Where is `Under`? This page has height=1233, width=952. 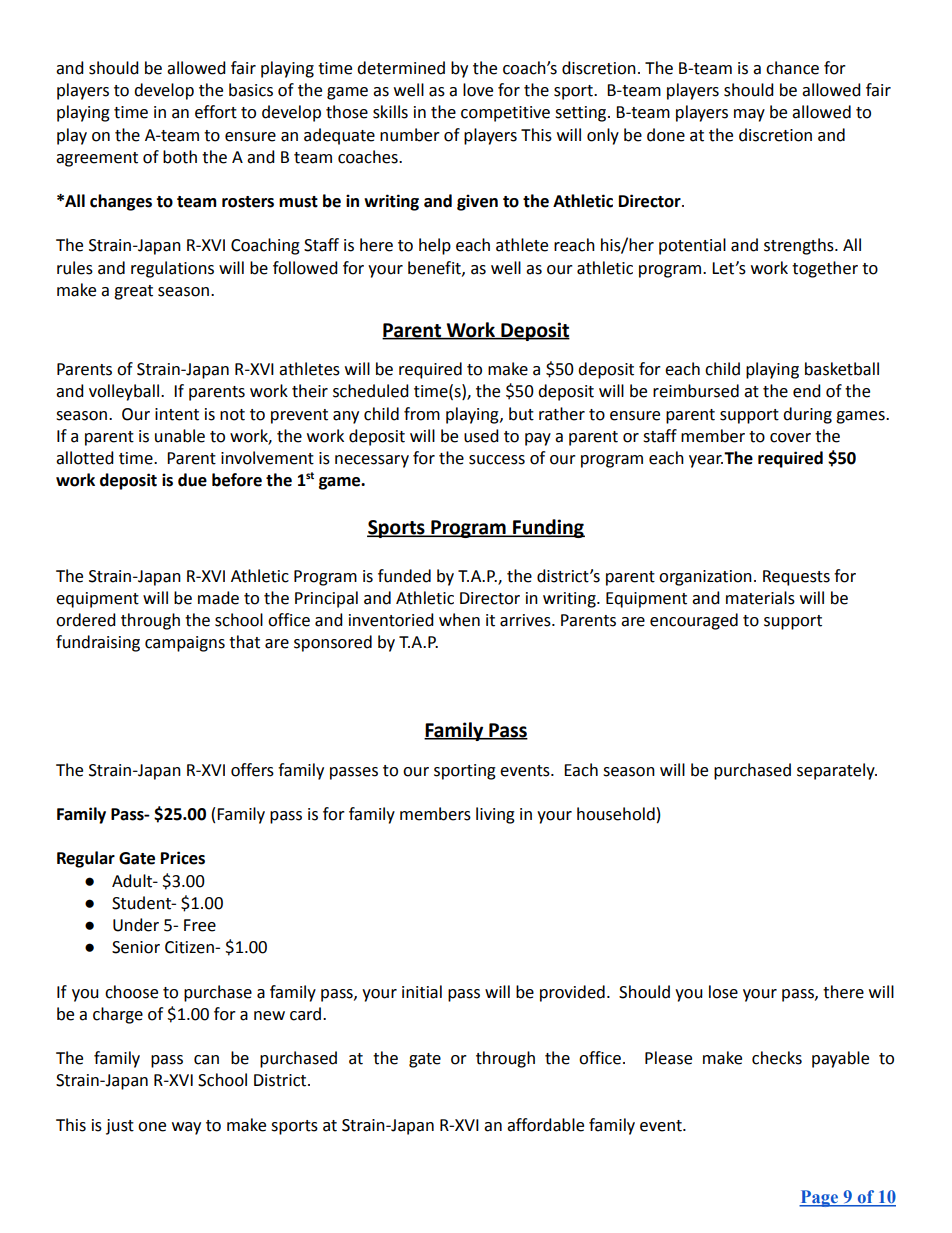 Under is located at coordinates (136, 925).
